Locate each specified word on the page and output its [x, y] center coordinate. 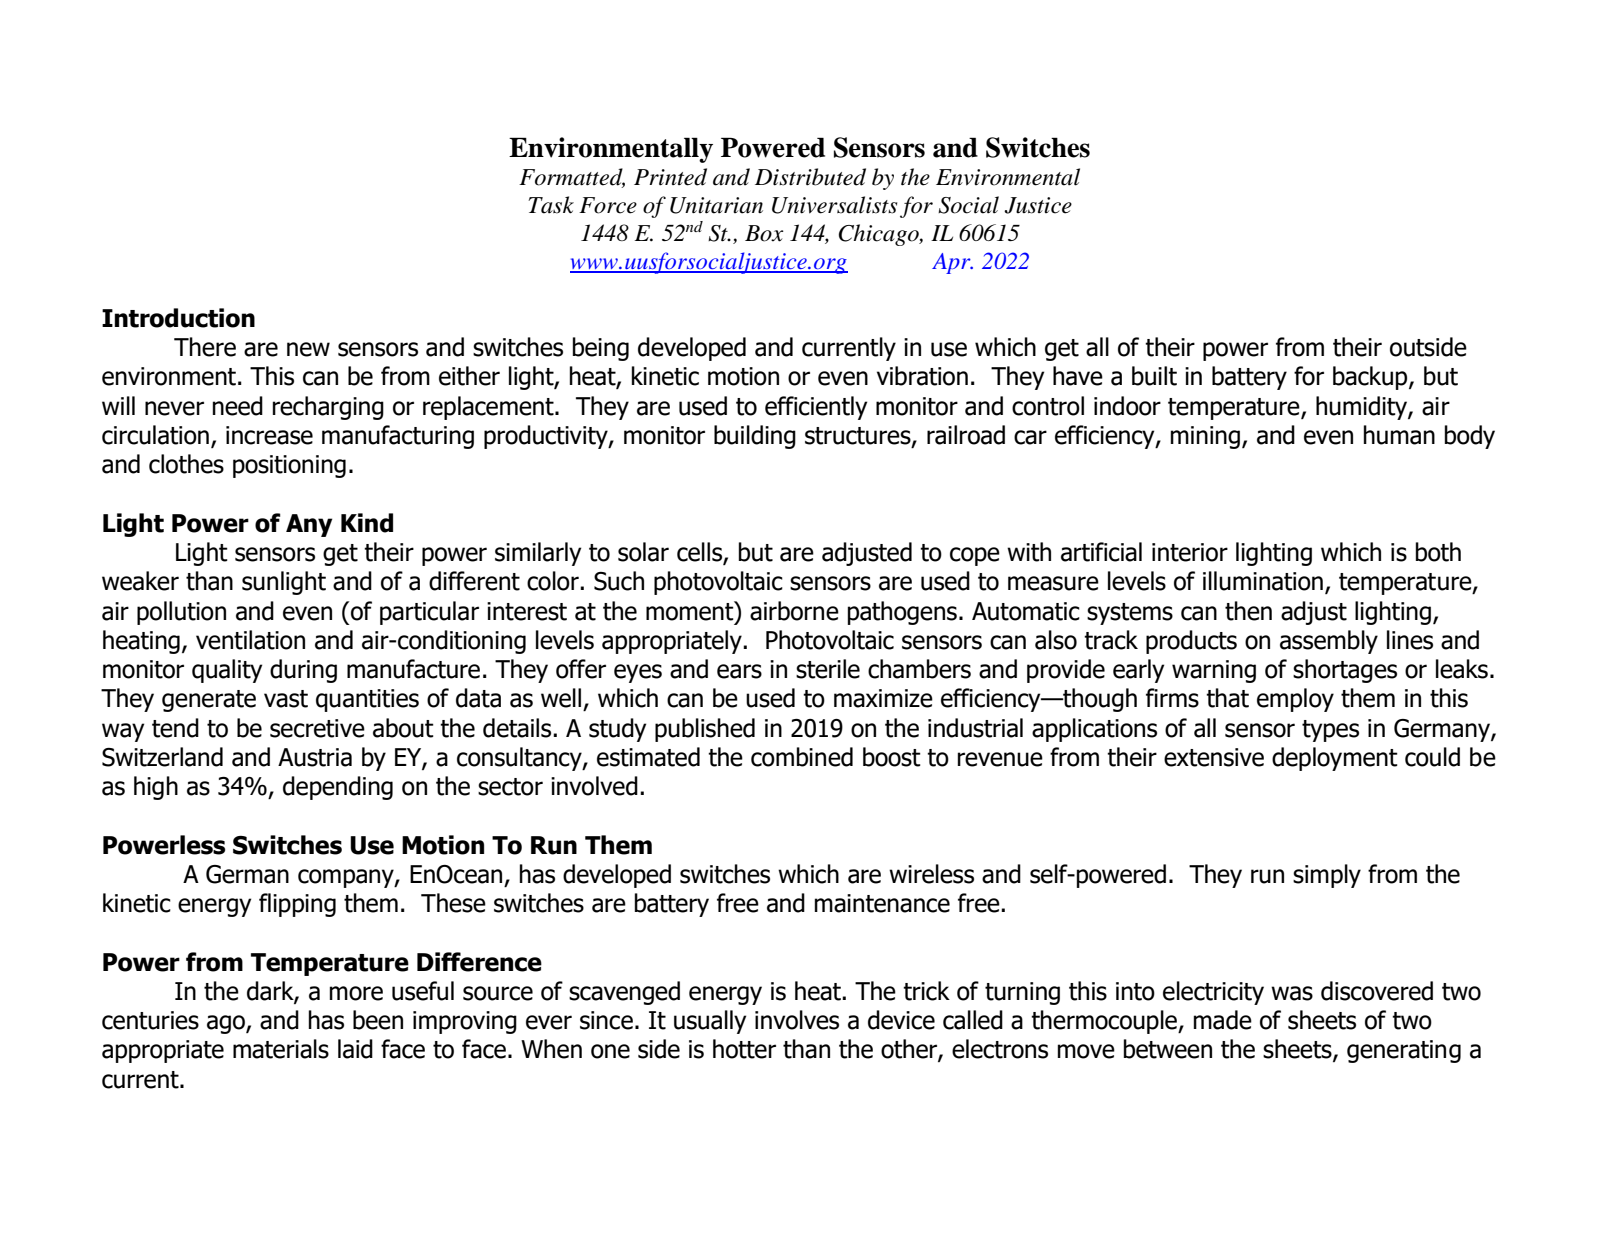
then [1248, 611]
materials [281, 1049]
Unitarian [716, 205]
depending [338, 788]
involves [797, 1020]
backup [1371, 378]
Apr [952, 263]
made [1223, 1020]
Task [551, 205]
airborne [794, 611]
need [238, 406]
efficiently [816, 408]
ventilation [250, 640]
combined [802, 757]
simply [1327, 876]
